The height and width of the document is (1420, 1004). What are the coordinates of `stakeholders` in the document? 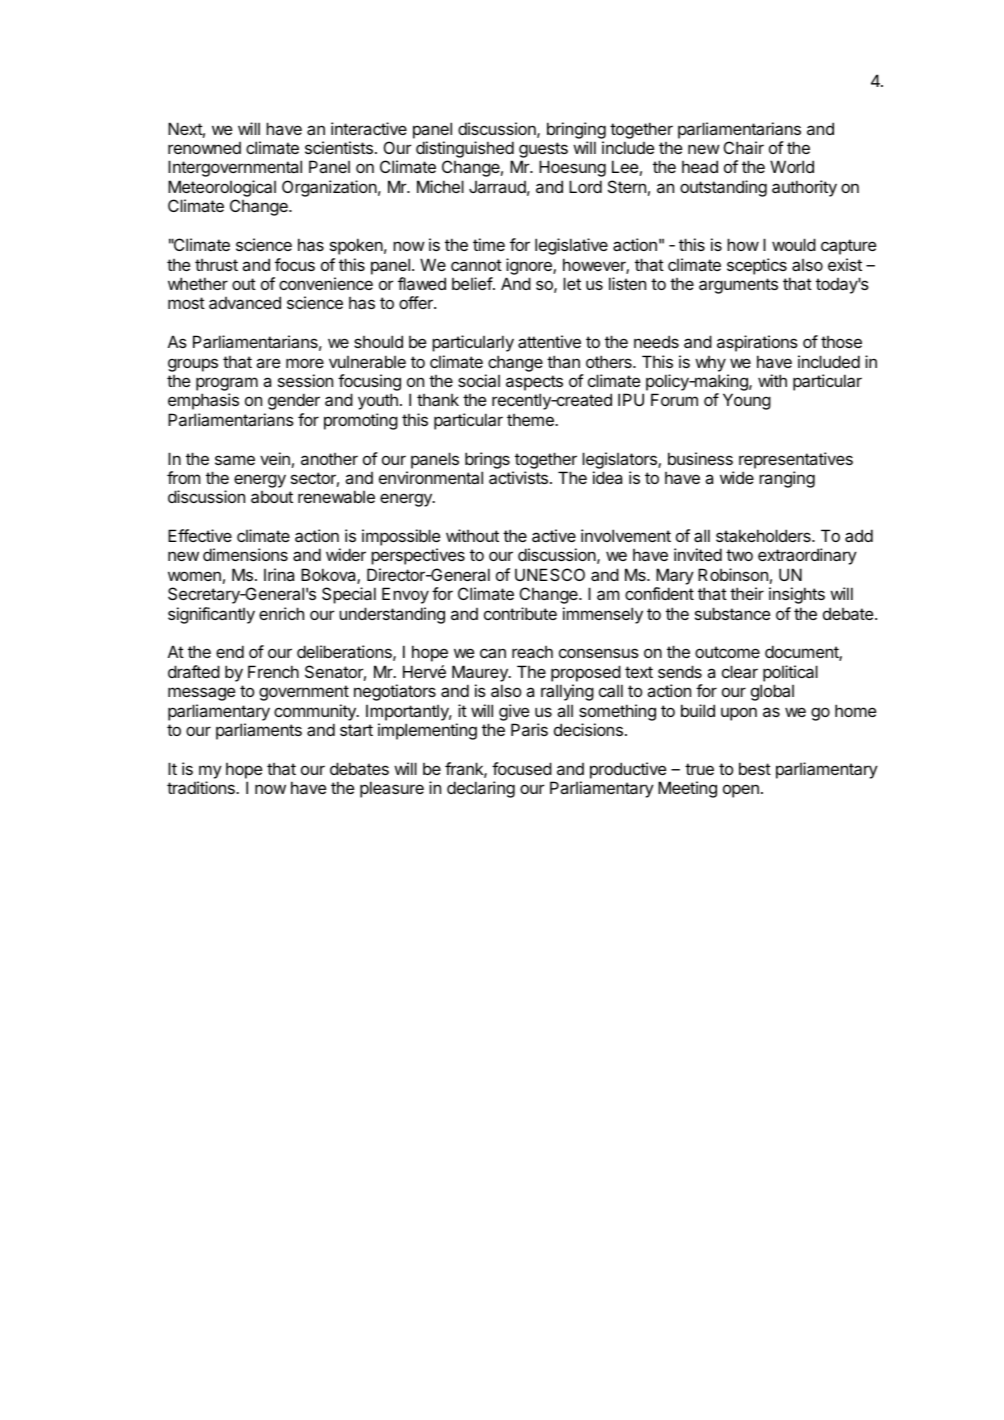 It's located at (764, 535).
